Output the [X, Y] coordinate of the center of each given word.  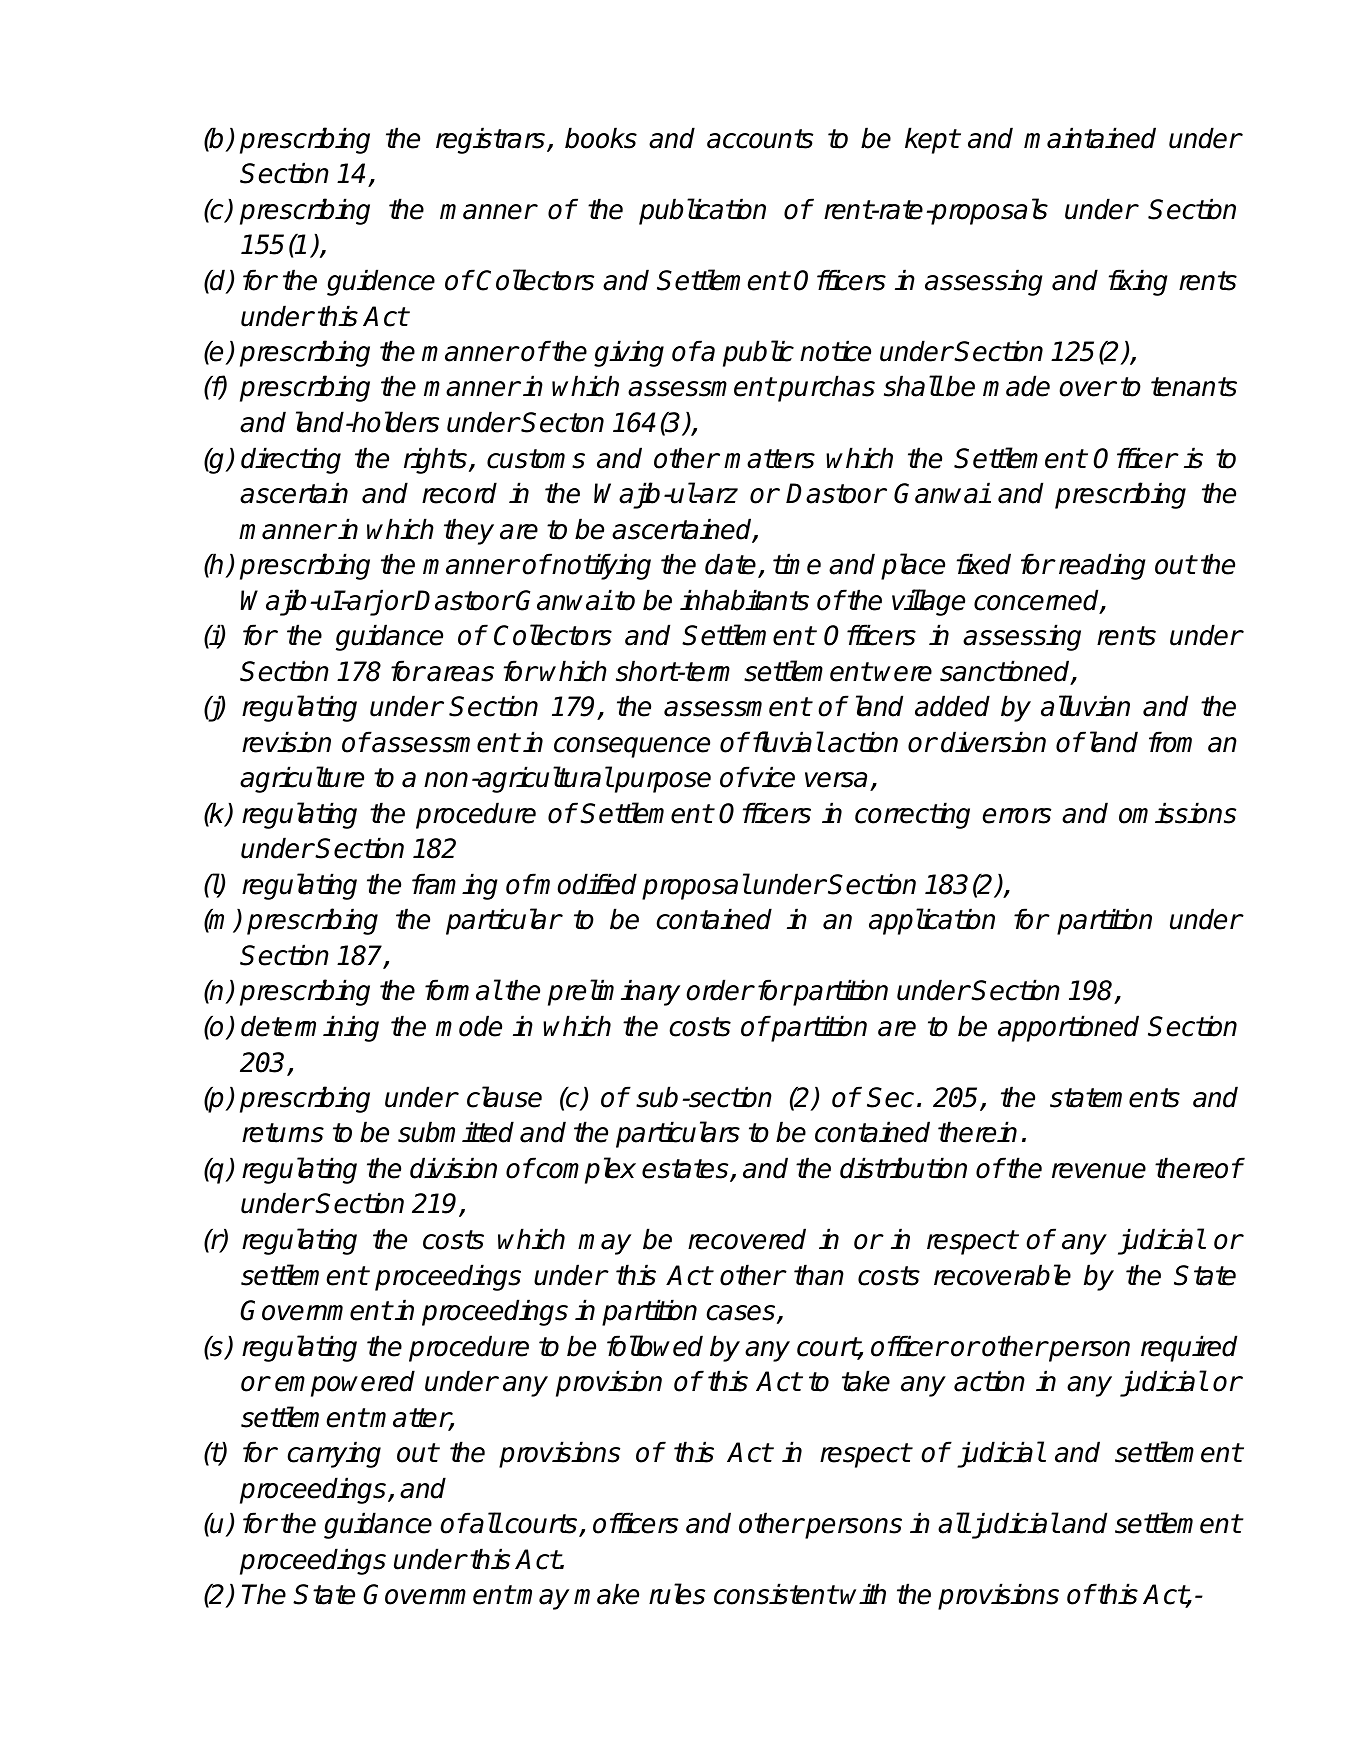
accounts [760, 139]
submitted [456, 1132]
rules [677, 1594]
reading [1102, 566]
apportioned [1068, 1028]
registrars [492, 140]
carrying [334, 1454]
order [720, 990]
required [1189, 1348]
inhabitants [744, 600]
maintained [1090, 138]
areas [460, 674]
